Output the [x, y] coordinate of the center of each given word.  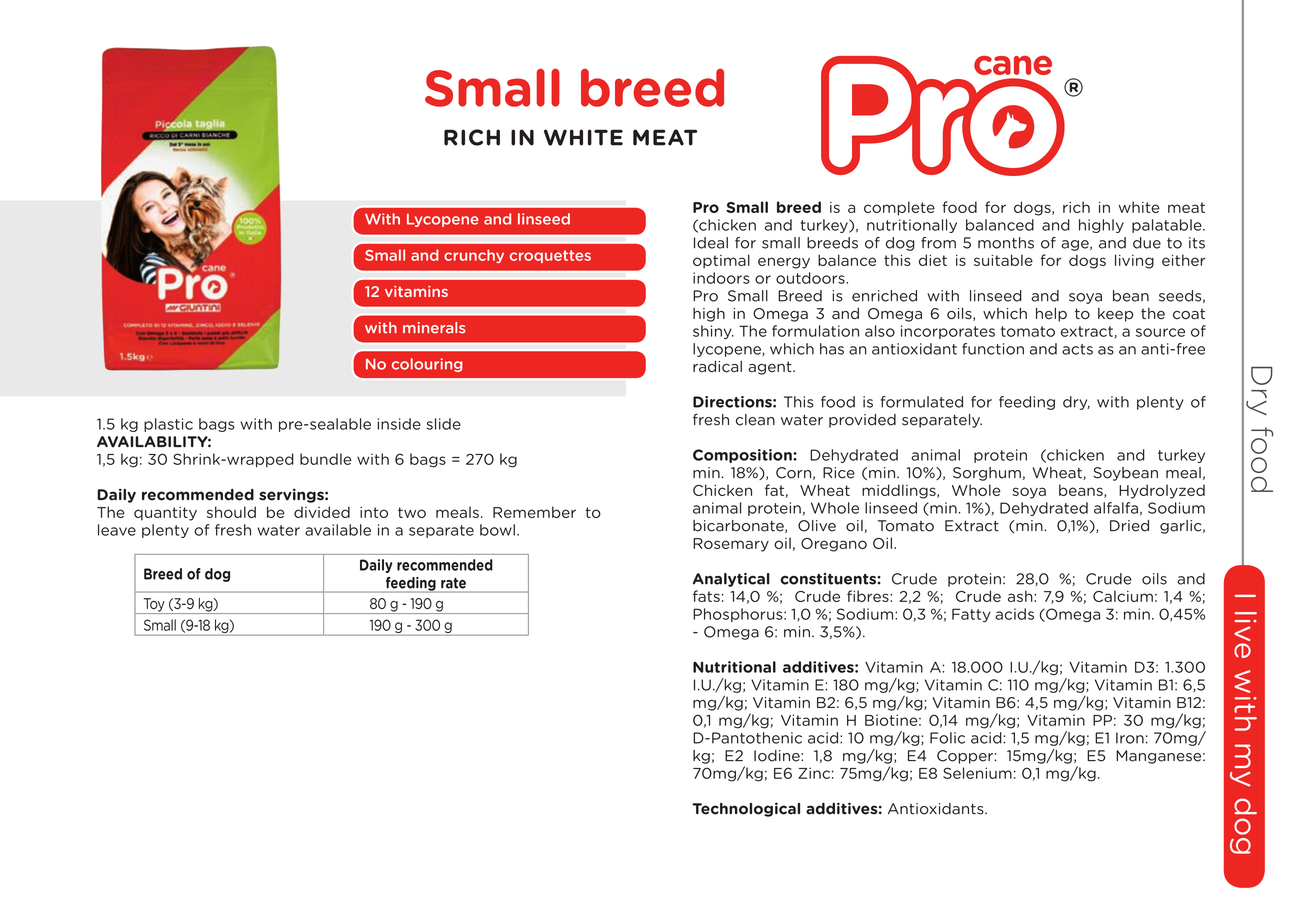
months [1006, 243]
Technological [746, 809]
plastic [168, 425]
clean [755, 420]
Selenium [977, 773]
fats [706, 596]
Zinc [814, 773]
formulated [922, 402]
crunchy [474, 256]
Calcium [1123, 596]
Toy [154, 606]
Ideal [711, 243]
